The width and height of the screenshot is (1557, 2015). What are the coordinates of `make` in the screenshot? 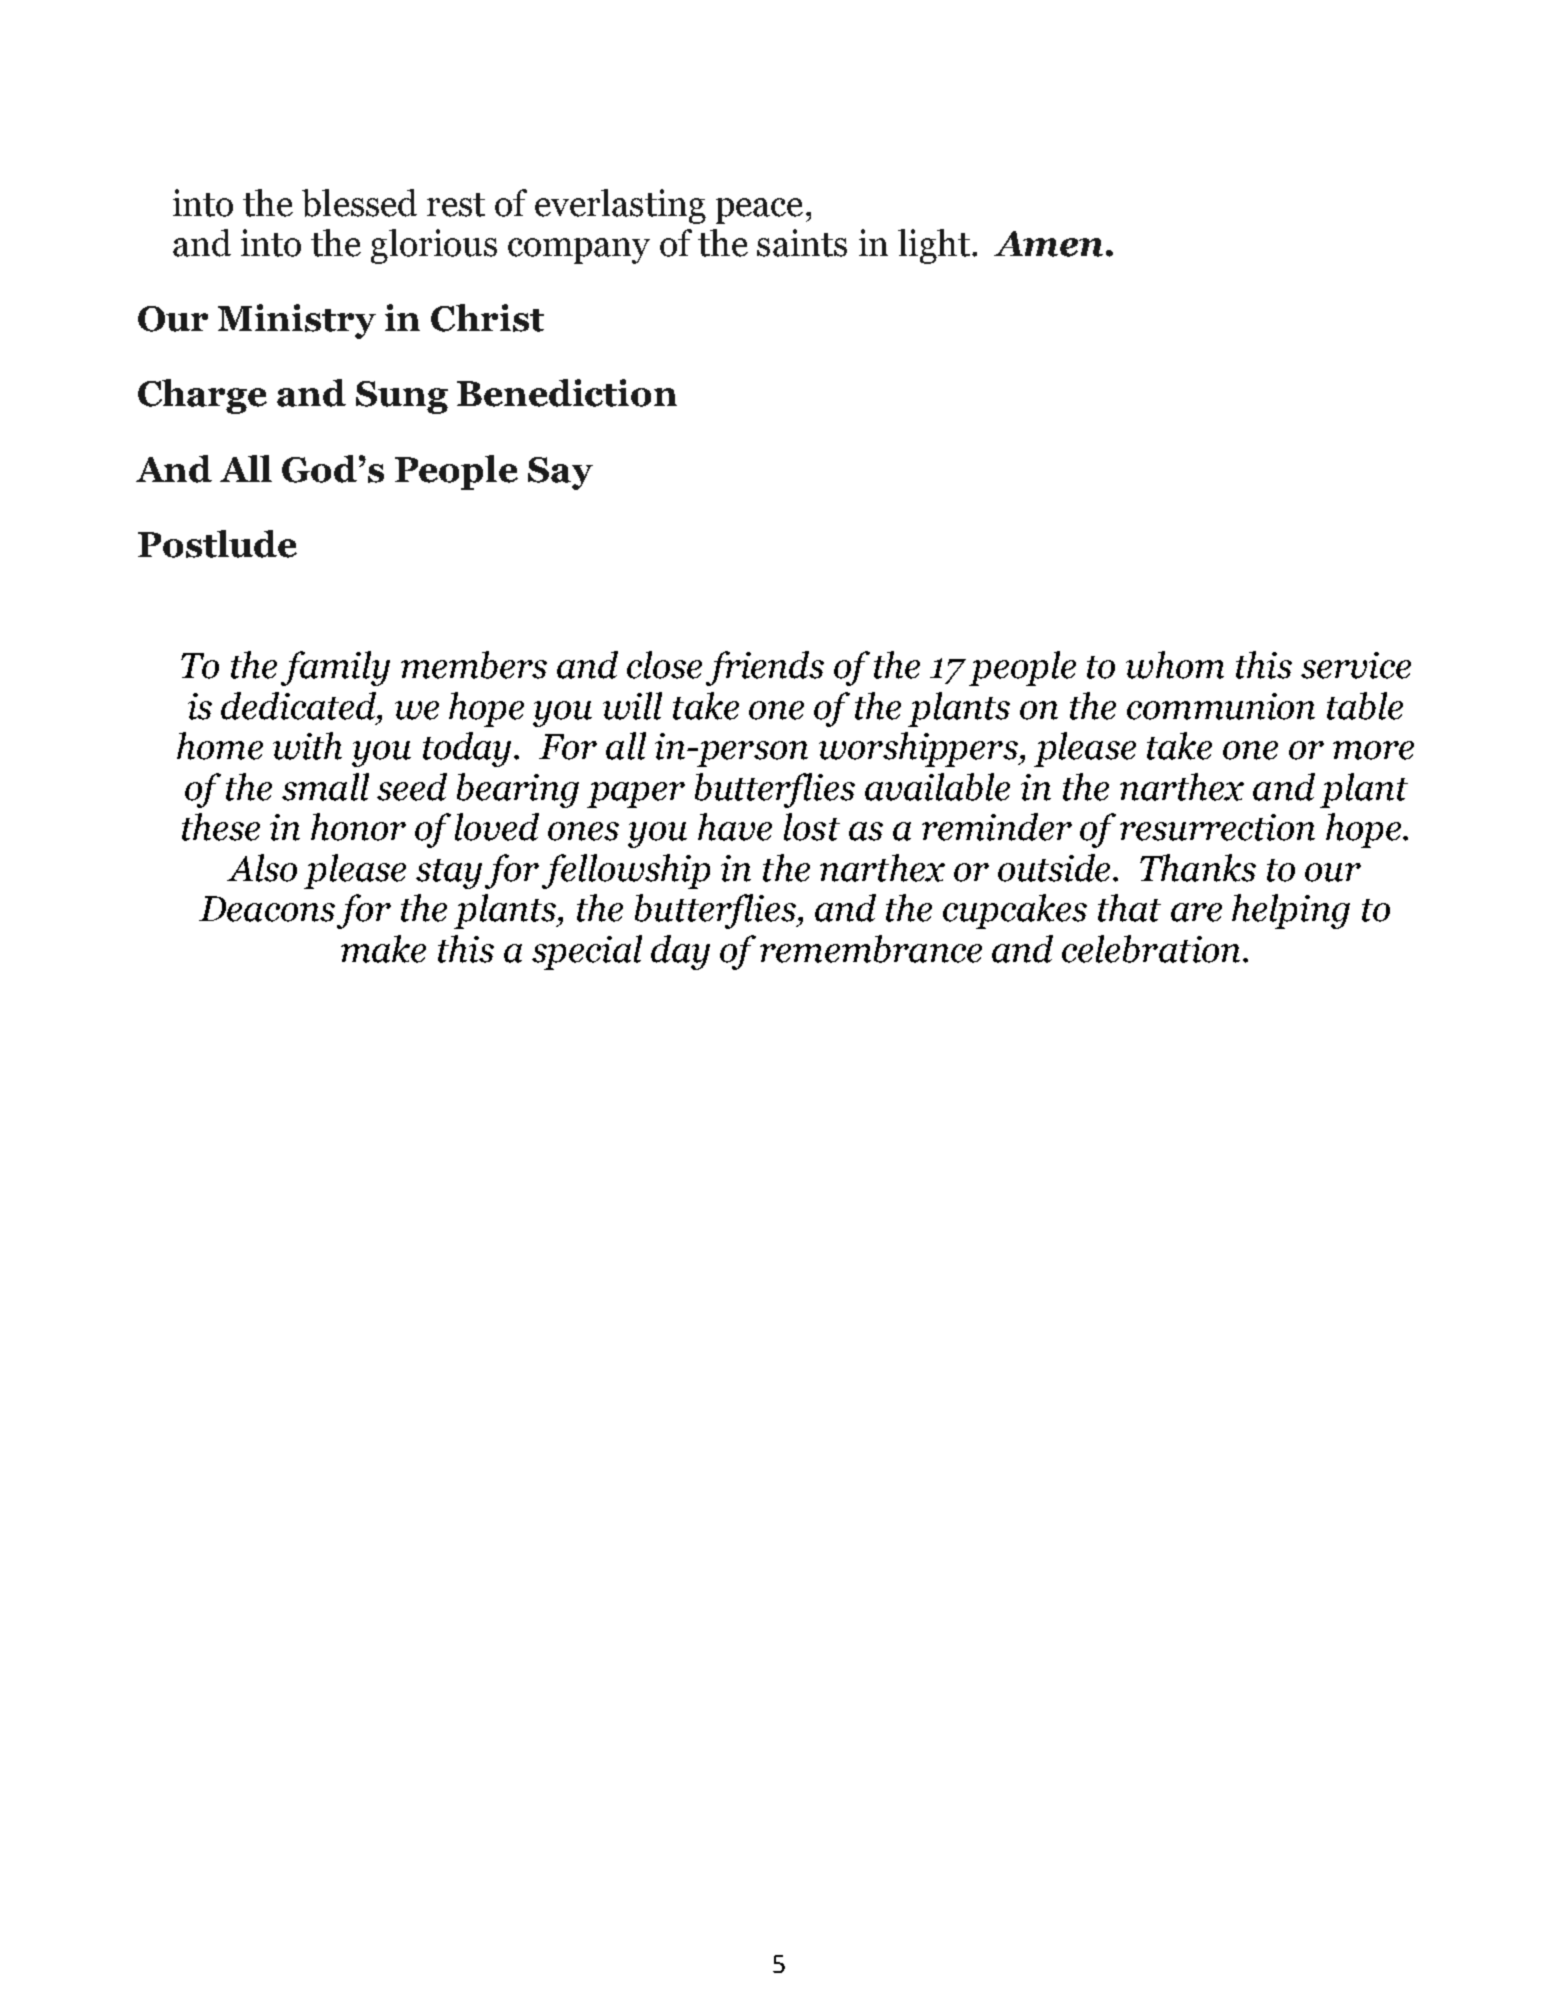 It's located at (383, 949).
